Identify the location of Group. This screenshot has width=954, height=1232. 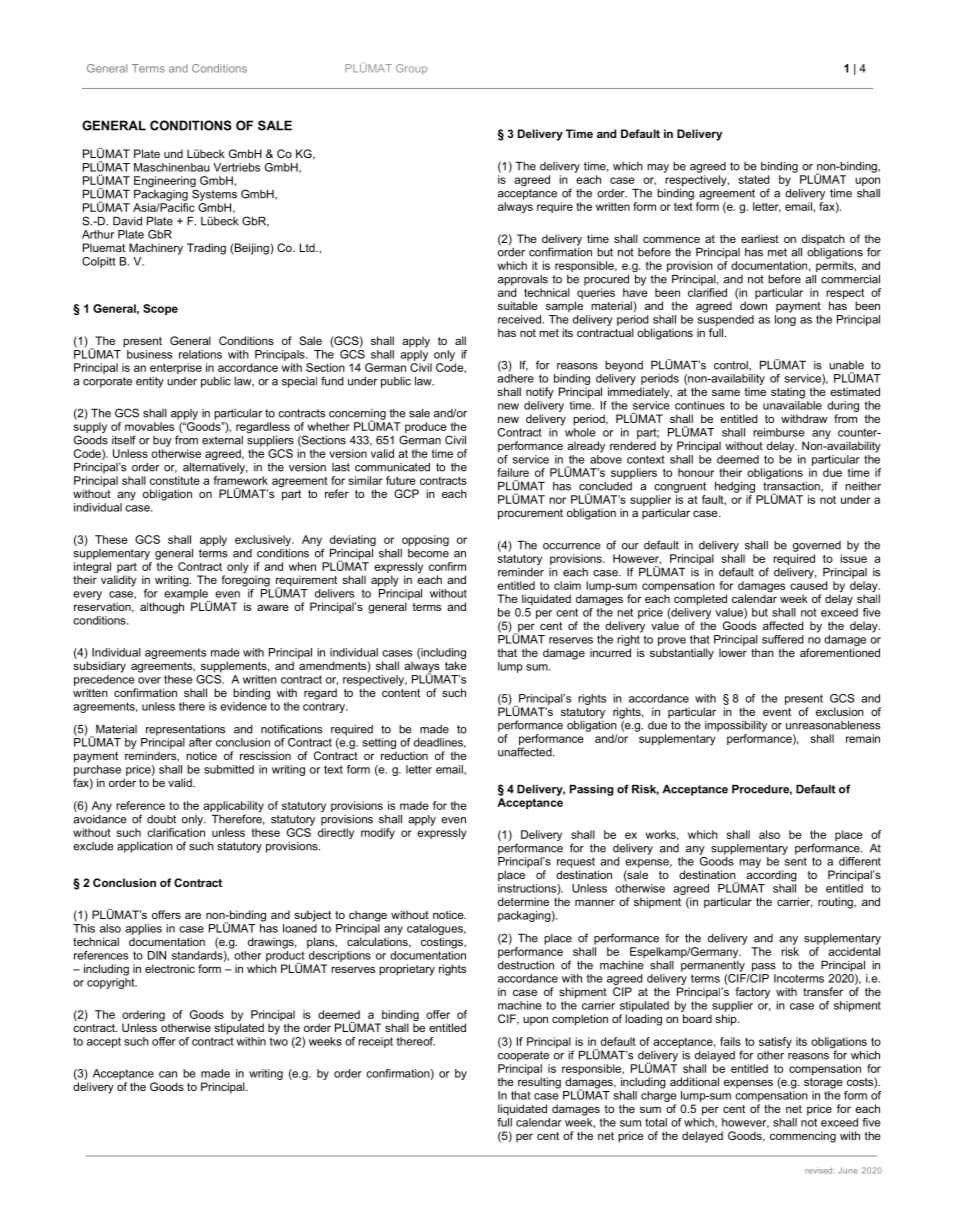
(411, 69).
